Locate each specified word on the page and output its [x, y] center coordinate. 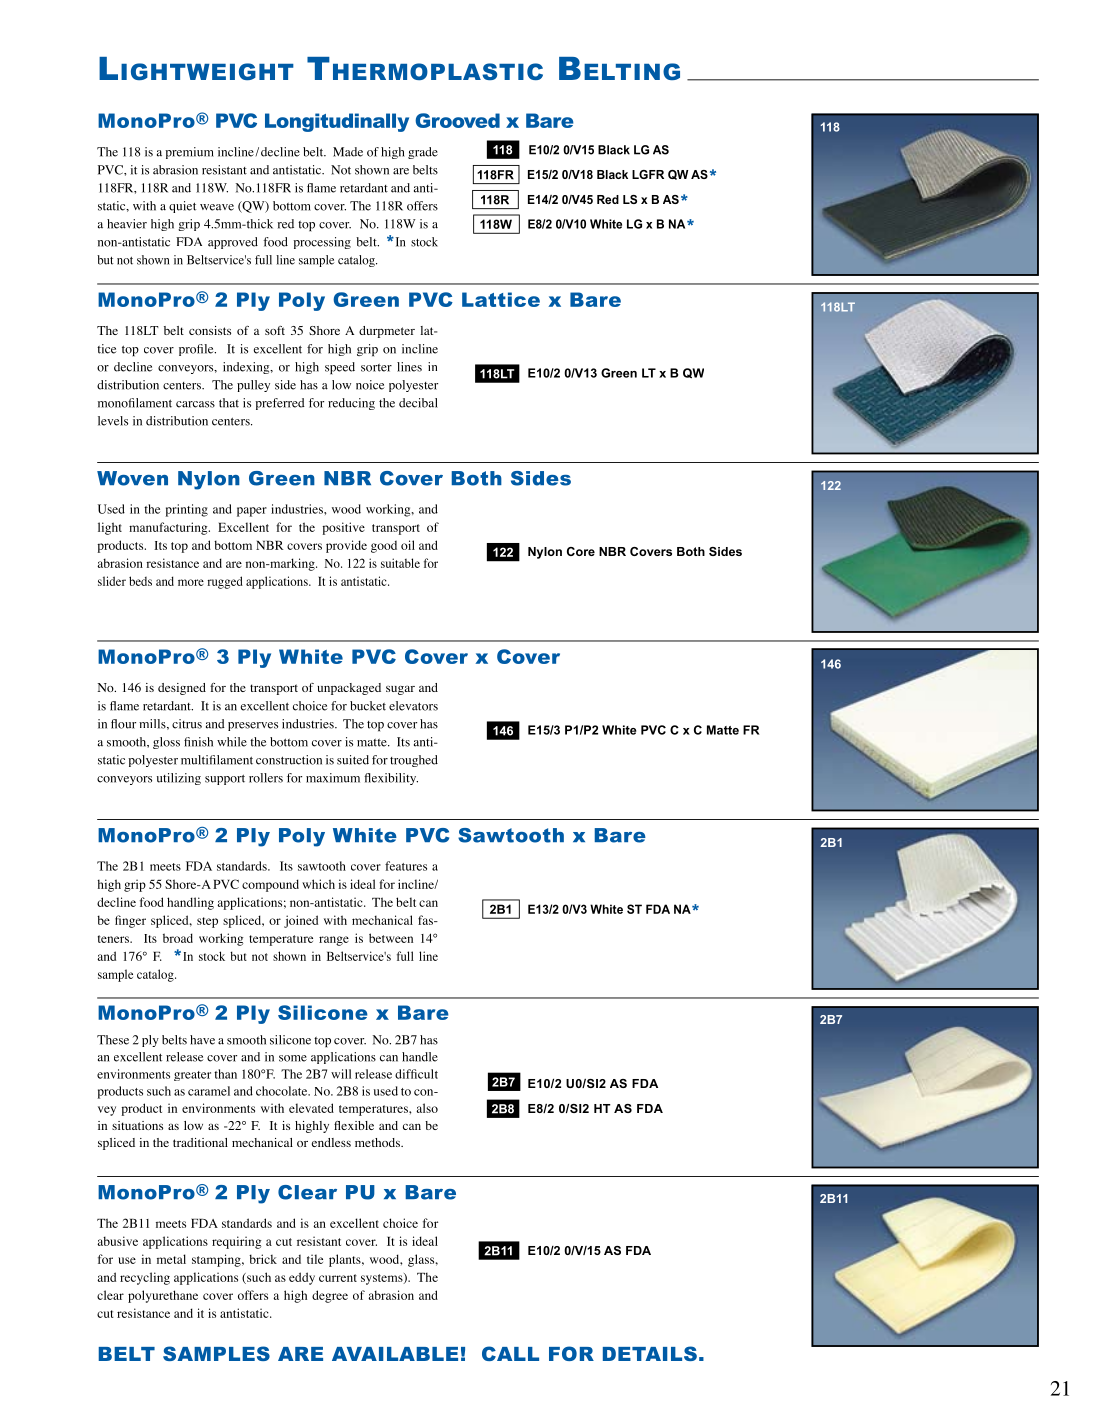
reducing [351, 404]
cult [428, 1074]
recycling [145, 1278]
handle [420, 1057]
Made [348, 152]
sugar [400, 690]
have [202, 1040]
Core [581, 551]
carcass [195, 404]
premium [189, 153]
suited [353, 760]
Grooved [457, 120]
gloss [166, 743]
